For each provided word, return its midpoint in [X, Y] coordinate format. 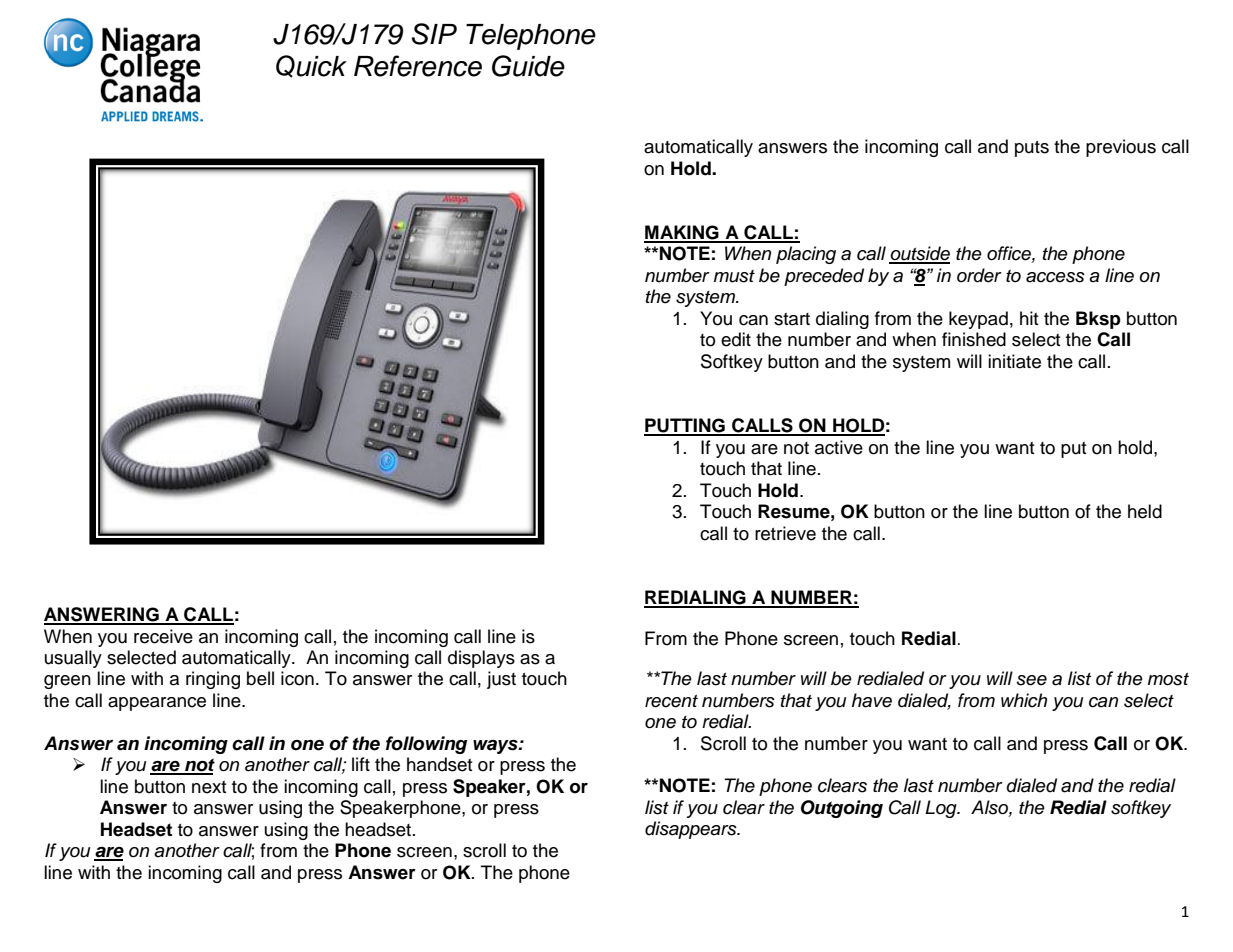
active [839, 447]
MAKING [682, 233]
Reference [418, 66]
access [1055, 277]
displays [481, 659]
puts [1032, 149]
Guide [528, 66]
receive [163, 636]
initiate [1014, 361]
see [1032, 680]
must [734, 276]
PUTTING [685, 426]
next [209, 787]
